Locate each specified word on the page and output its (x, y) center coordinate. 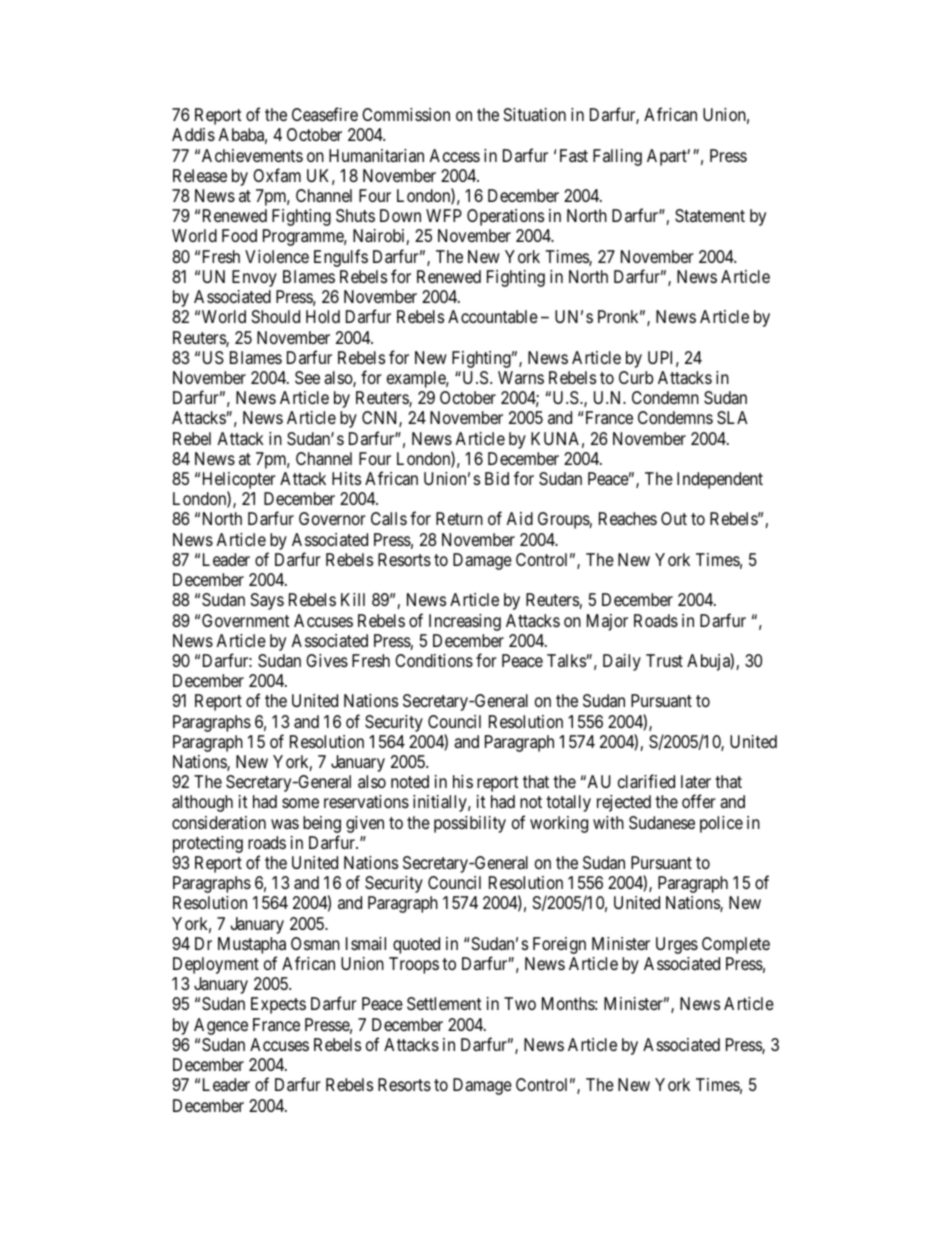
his (463, 781)
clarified (646, 781)
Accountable (493, 316)
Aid (519, 518)
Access (454, 155)
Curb (636, 377)
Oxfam (277, 175)
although (202, 803)
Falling (617, 157)
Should (276, 316)
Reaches (628, 519)
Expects (278, 1005)
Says (267, 601)
